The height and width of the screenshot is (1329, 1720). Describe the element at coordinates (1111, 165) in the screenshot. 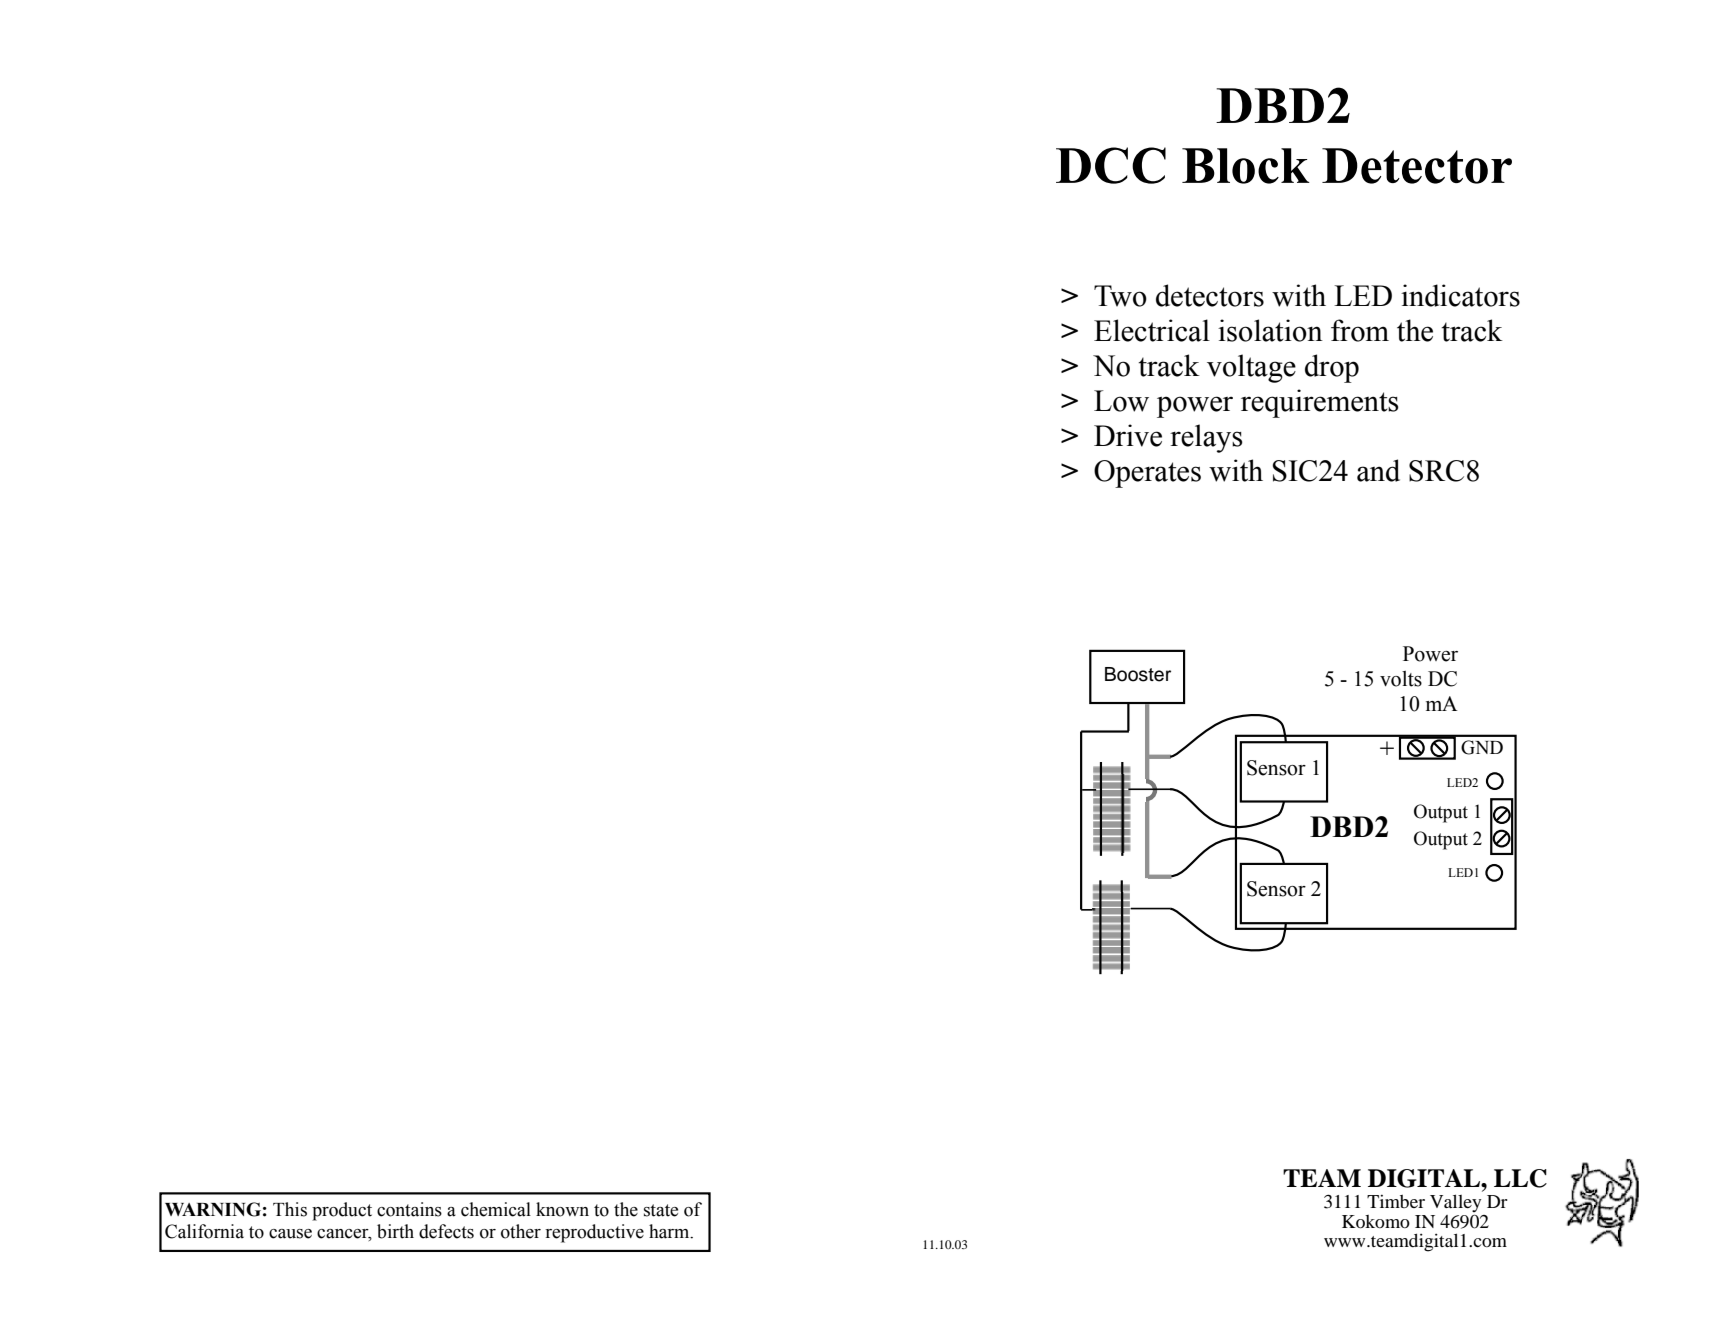

I see `DCC` at that location.
